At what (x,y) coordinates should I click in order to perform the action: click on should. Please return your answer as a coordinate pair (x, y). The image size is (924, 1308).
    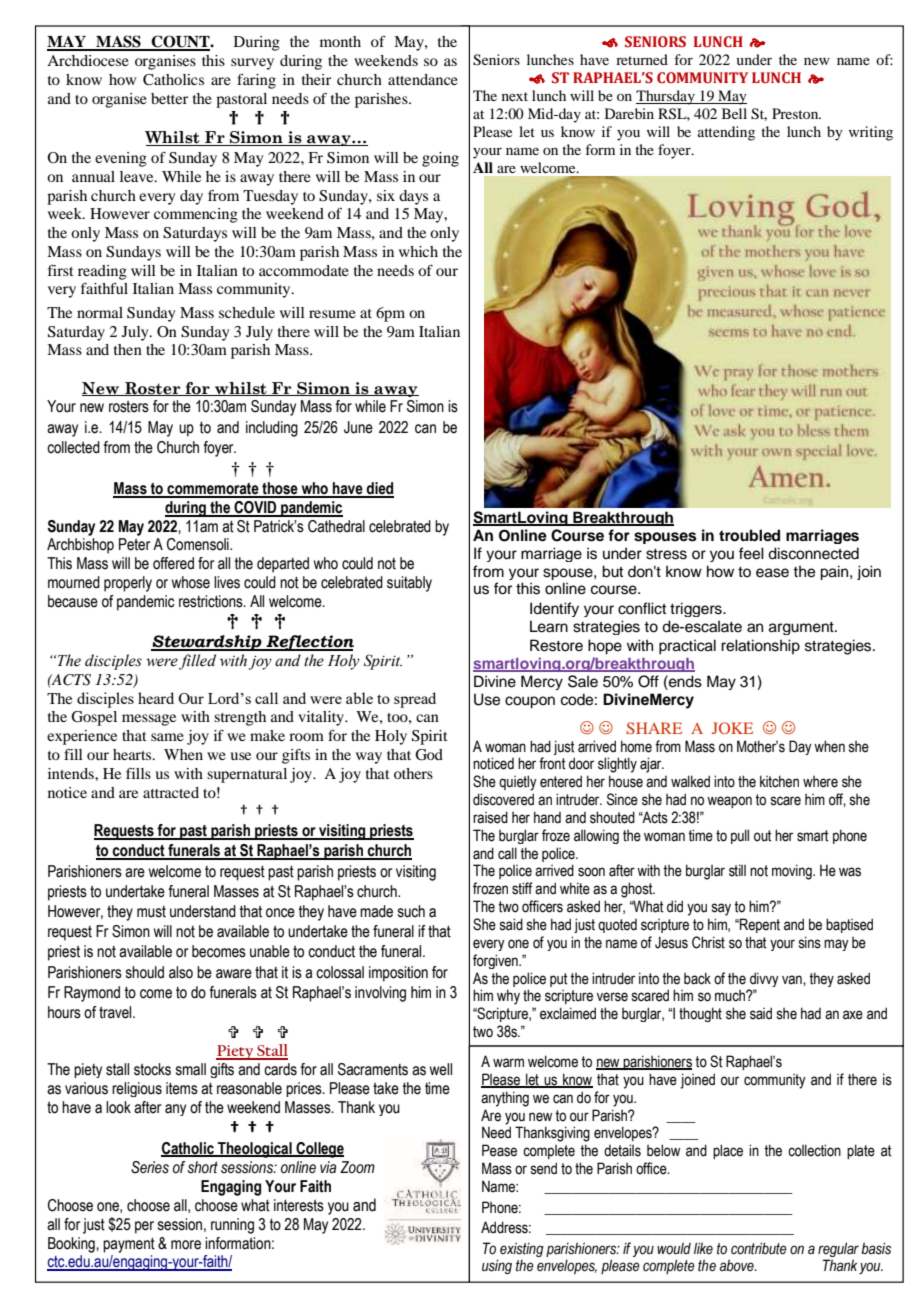
    Looking at the image, I should click on (145, 972).
